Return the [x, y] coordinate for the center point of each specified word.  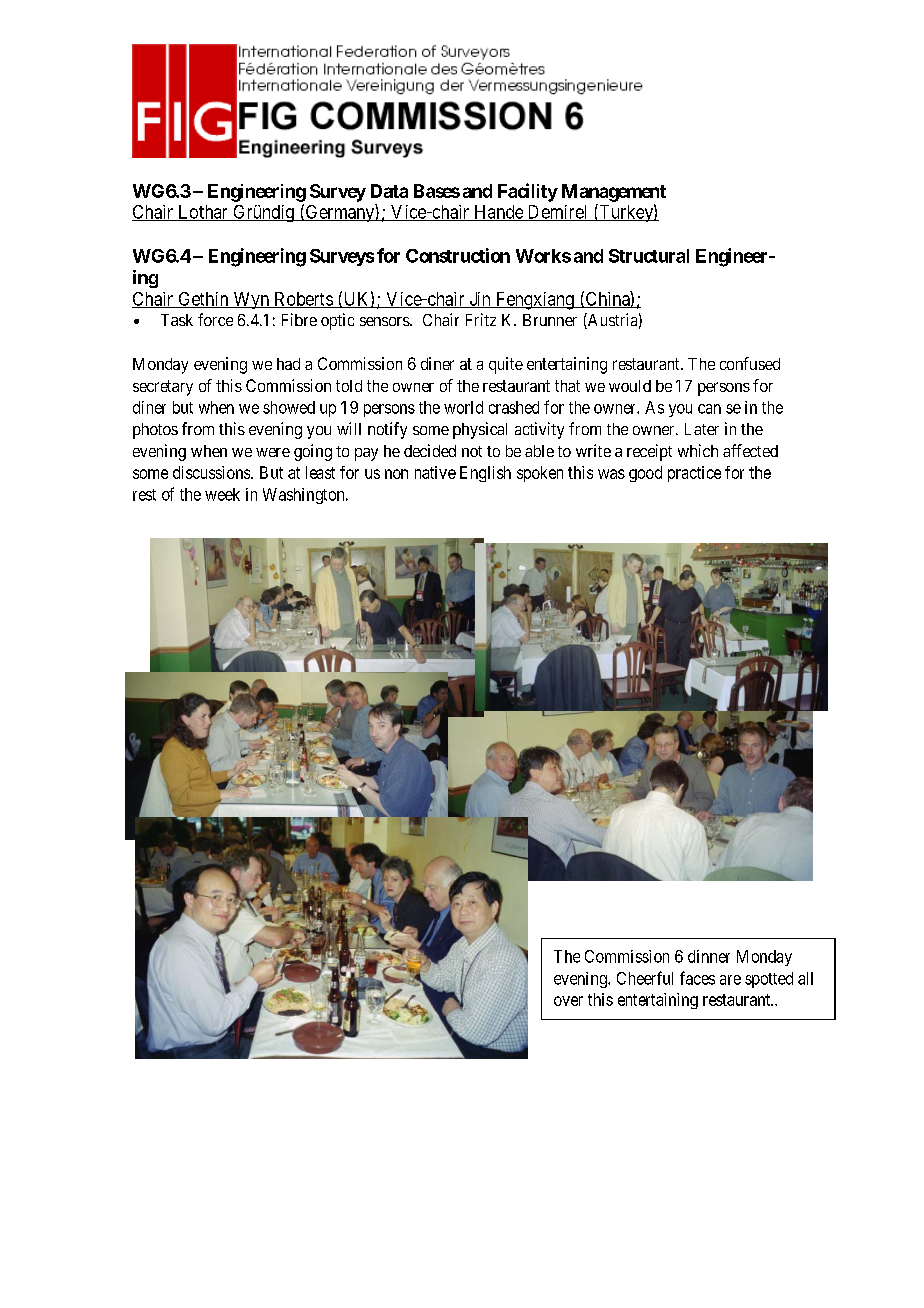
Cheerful [645, 978]
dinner [709, 956]
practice [694, 474]
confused [750, 363]
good [645, 474]
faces [697, 978]
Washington [305, 496]
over [568, 1001]
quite [506, 365]
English [485, 474]
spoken [540, 474]
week [222, 494]
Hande [498, 213]
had [288, 364]
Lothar [203, 213]
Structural [649, 256]
